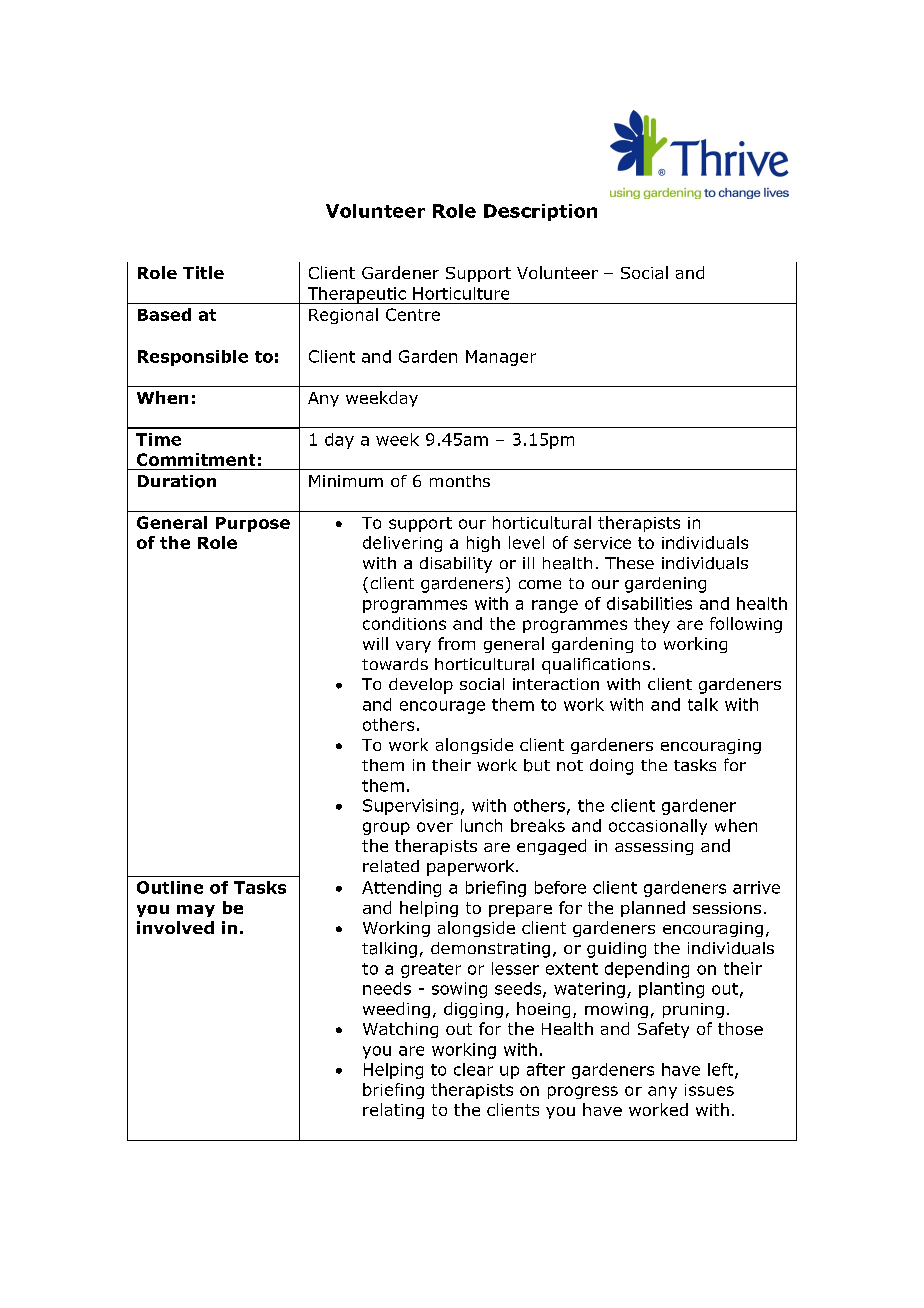  What do you see at coordinates (652, 625) in the document?
I see `they` at bounding box center [652, 625].
